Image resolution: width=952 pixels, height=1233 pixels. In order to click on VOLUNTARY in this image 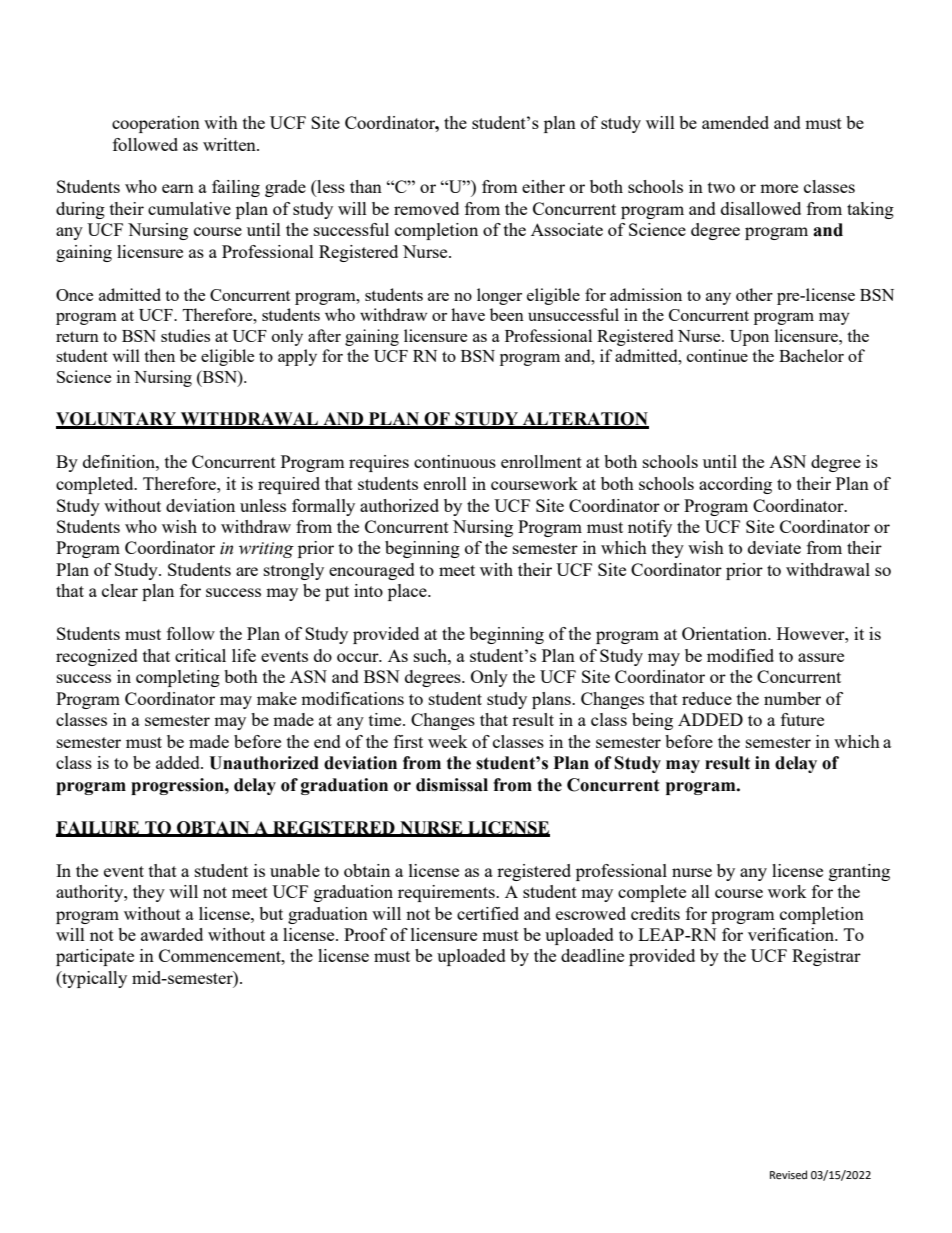, I will do `click(117, 420)`.
